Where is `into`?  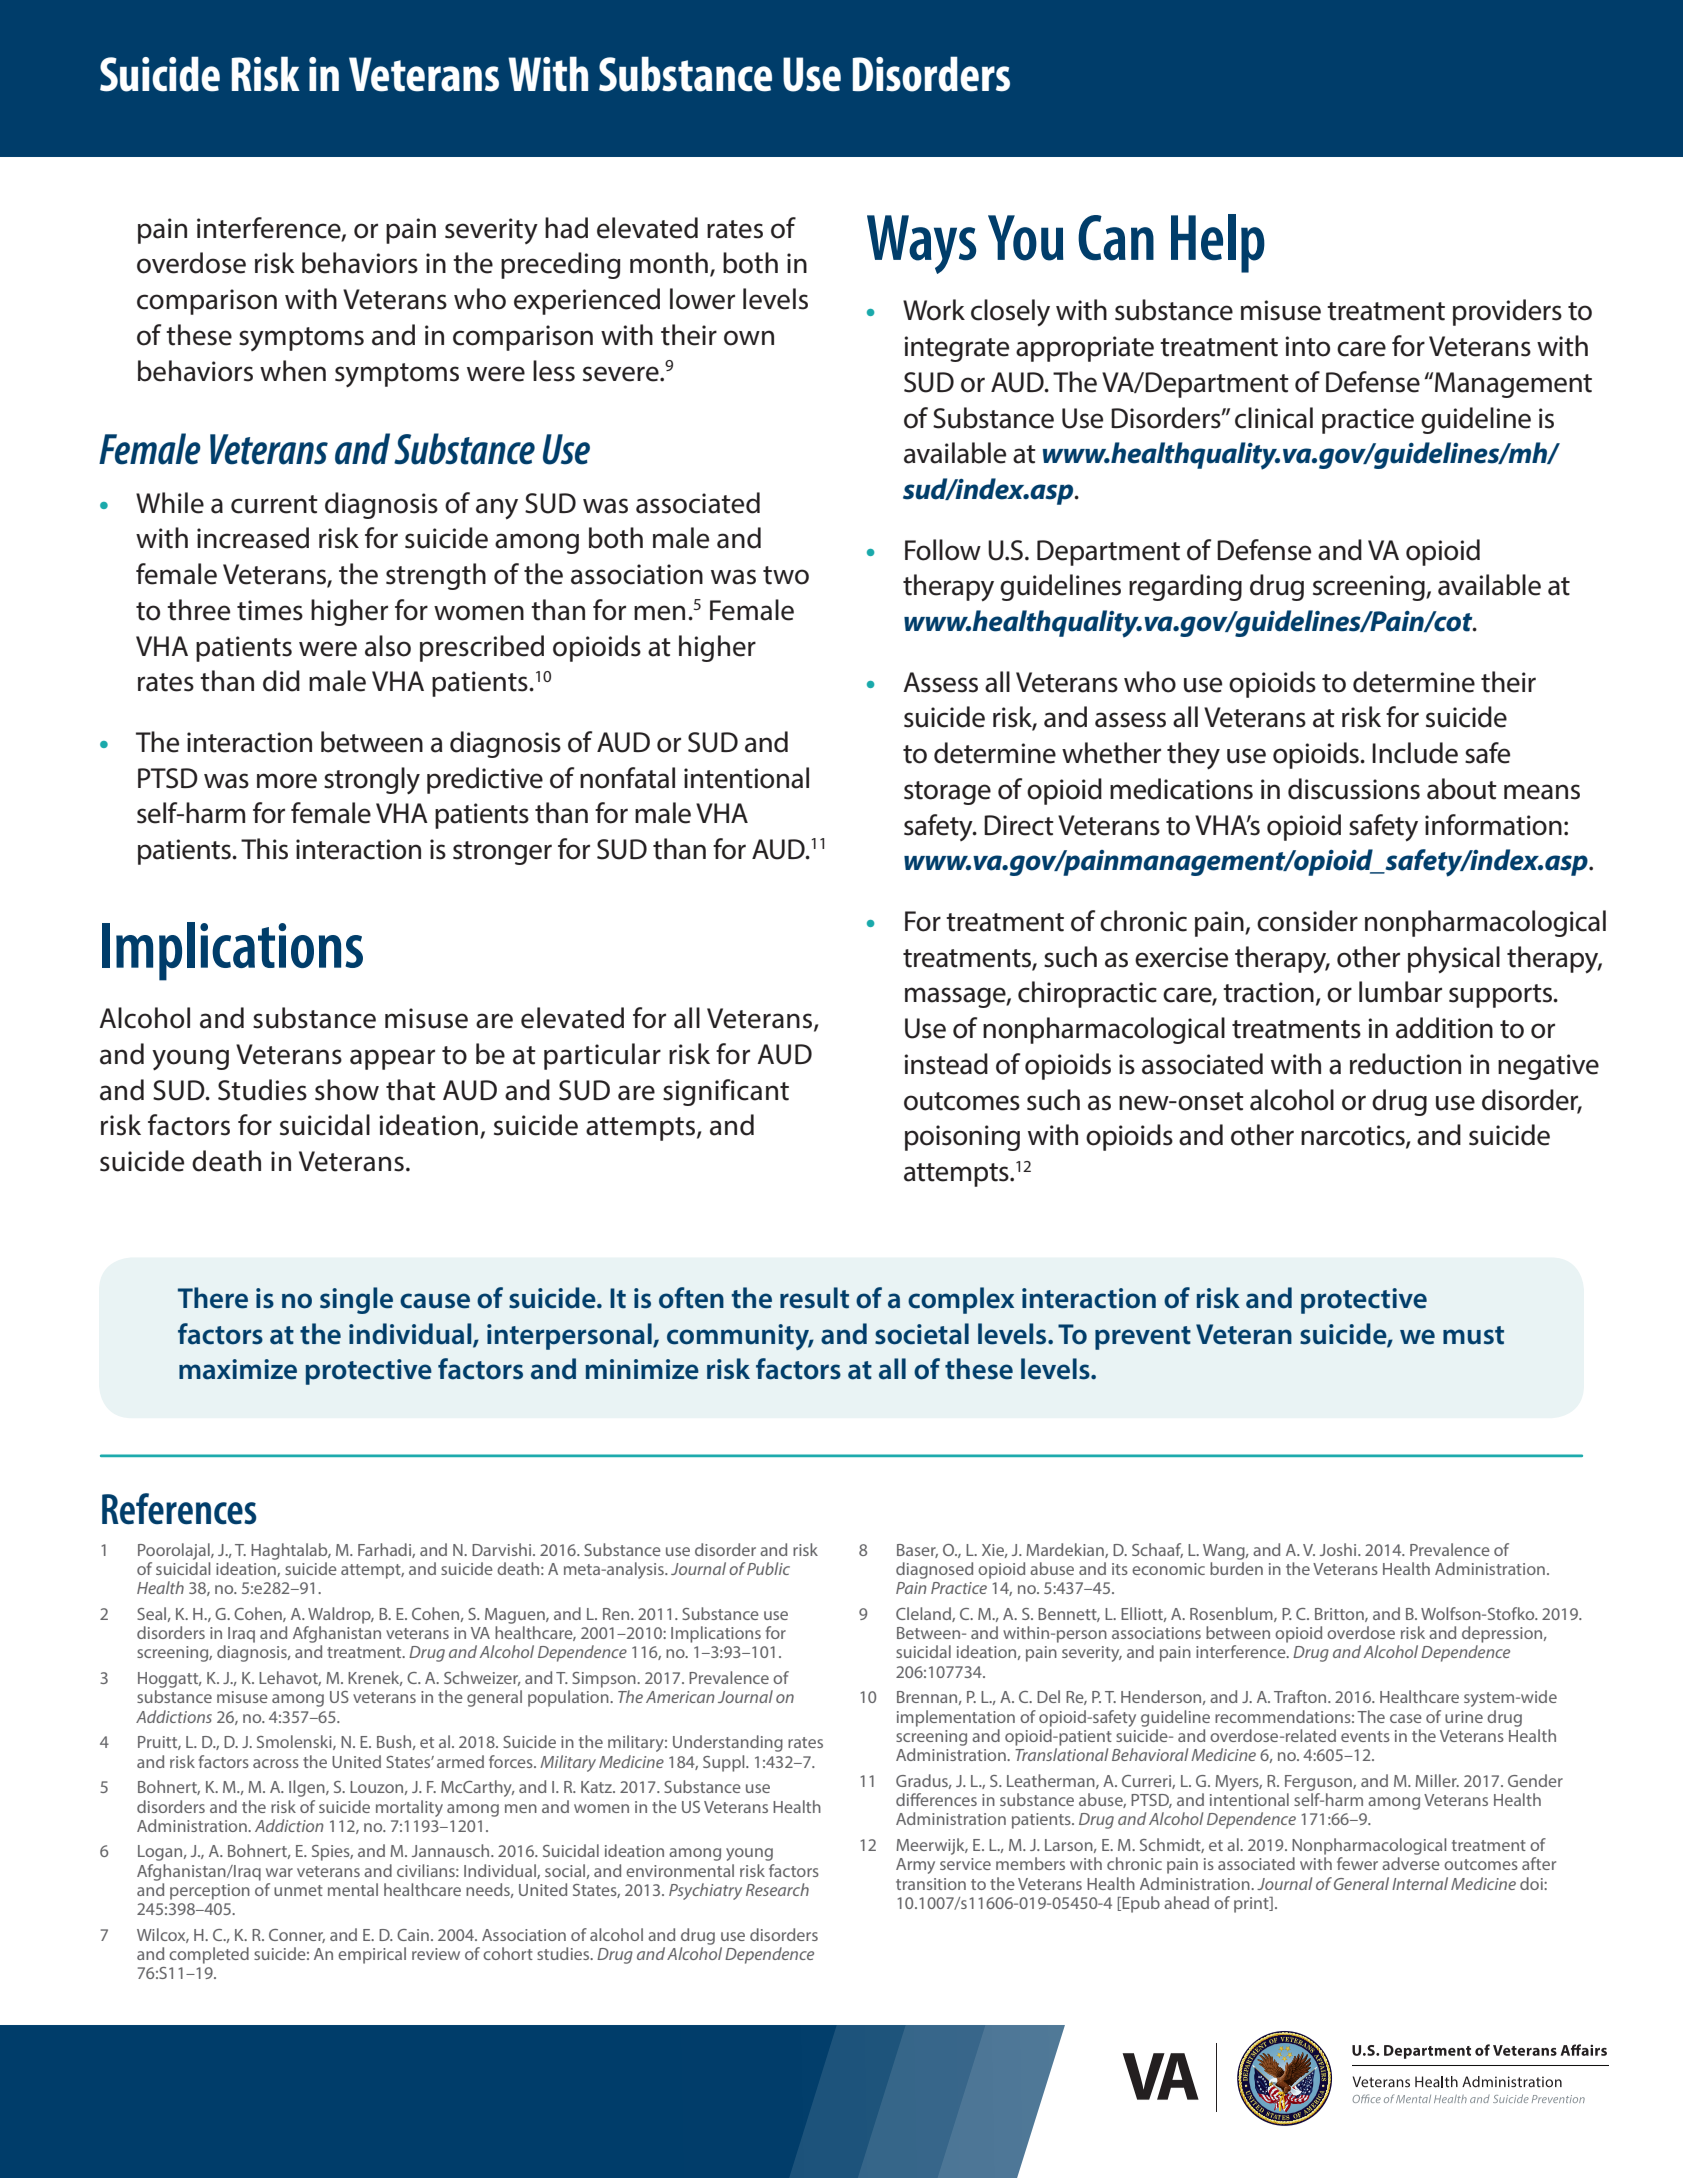
into is located at coordinates (1307, 346).
